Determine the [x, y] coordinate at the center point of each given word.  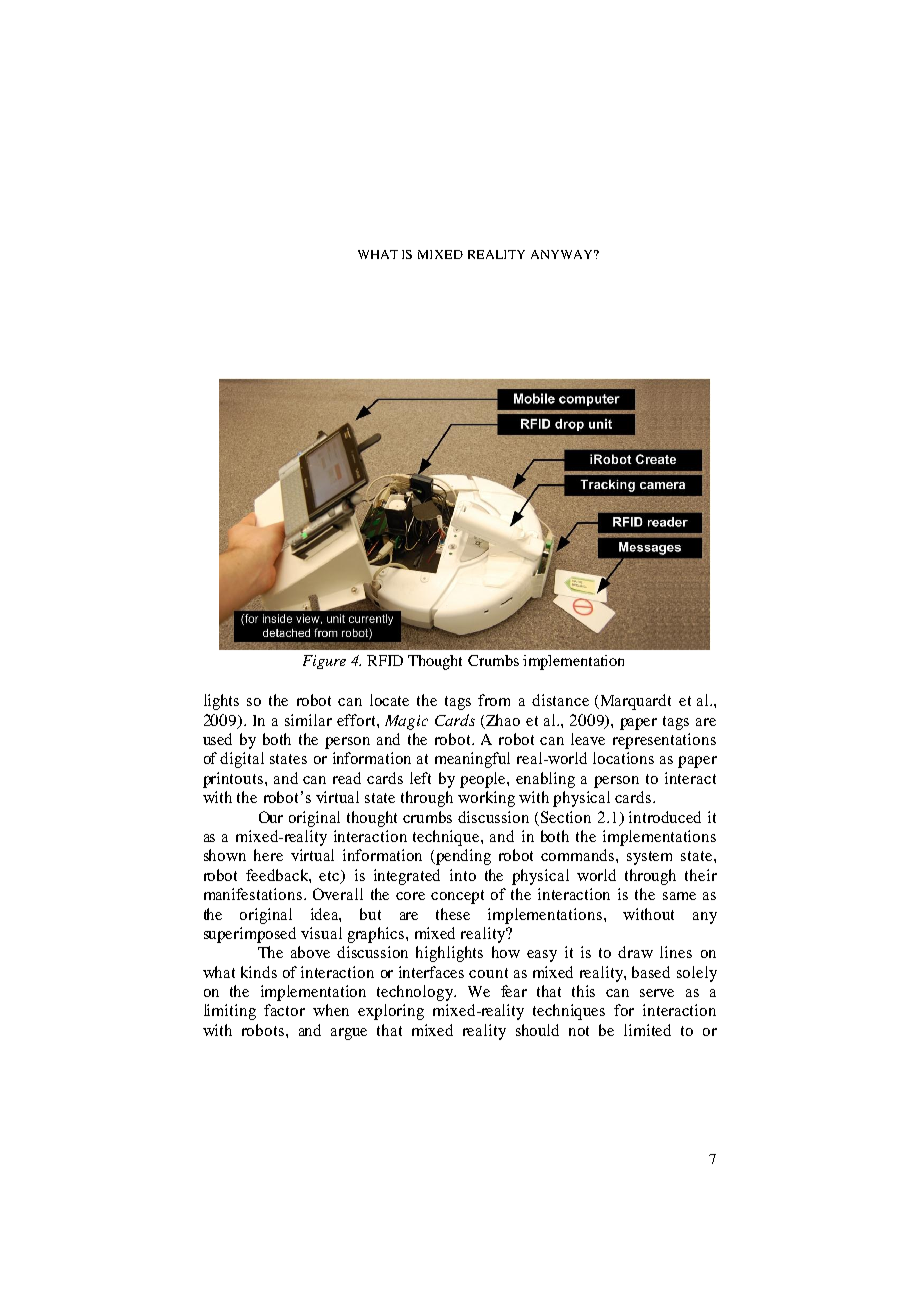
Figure [324, 662]
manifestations [253, 894]
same [679, 896]
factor [284, 1010]
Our [271, 817]
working [486, 799]
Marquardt [634, 702]
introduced [665, 817]
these [453, 914]
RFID [385, 660]
